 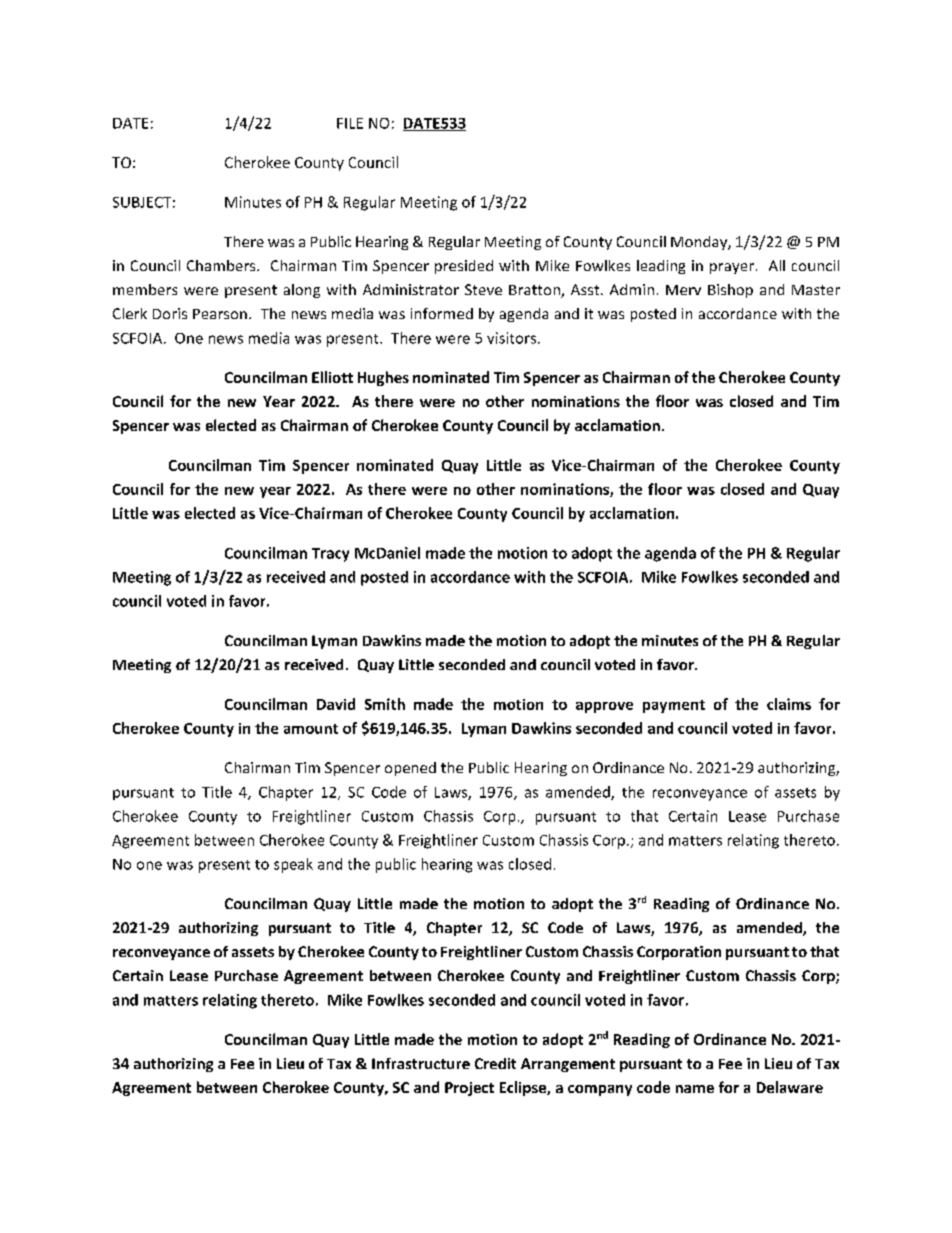 What do you see at coordinates (695, 1089) in the document?
I see `name` at bounding box center [695, 1089].
